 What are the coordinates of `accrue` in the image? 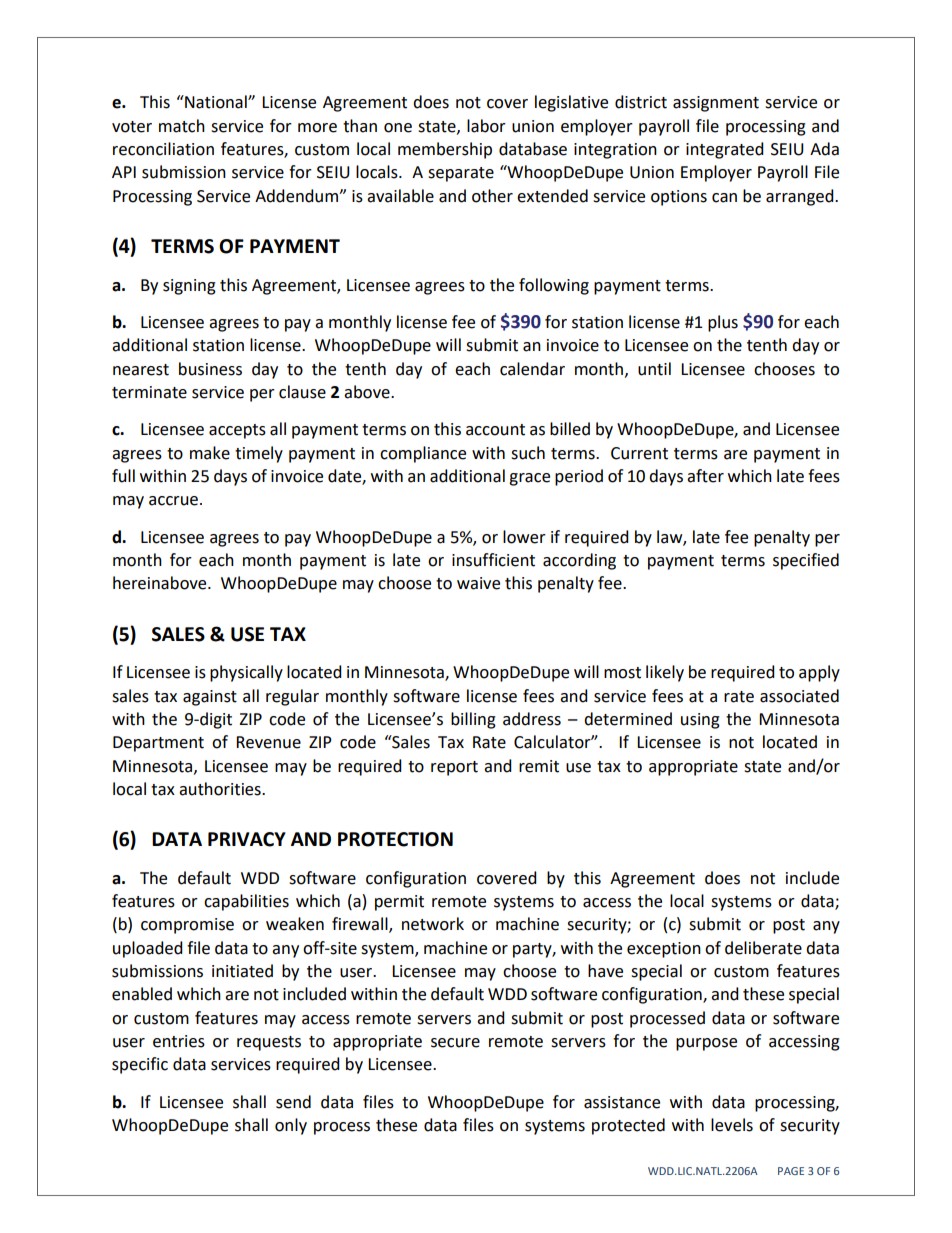 It's located at (173, 501).
